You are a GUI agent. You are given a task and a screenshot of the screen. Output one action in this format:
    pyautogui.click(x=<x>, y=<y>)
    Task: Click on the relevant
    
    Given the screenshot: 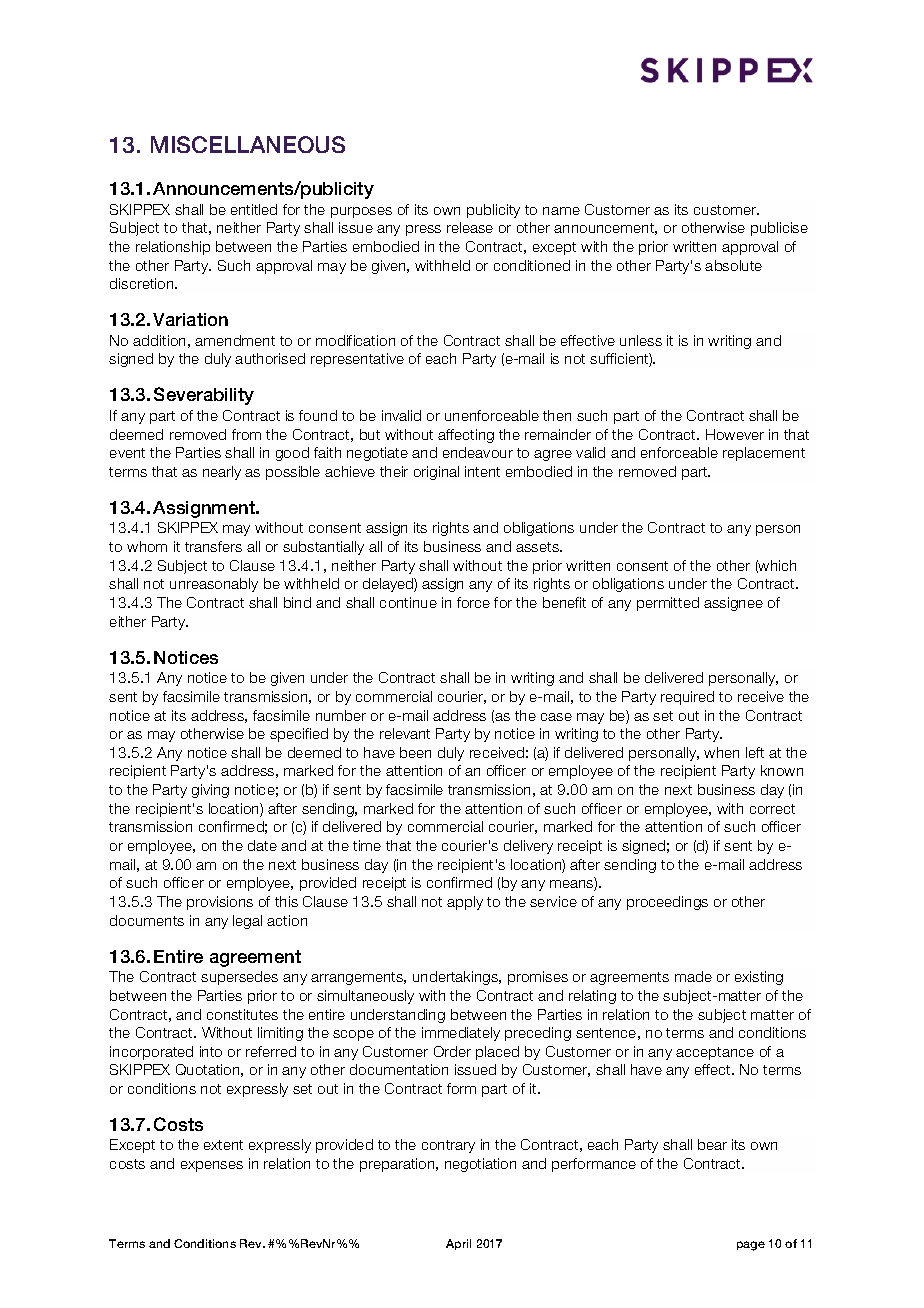 What is the action you would take?
    pyautogui.click(x=405, y=733)
